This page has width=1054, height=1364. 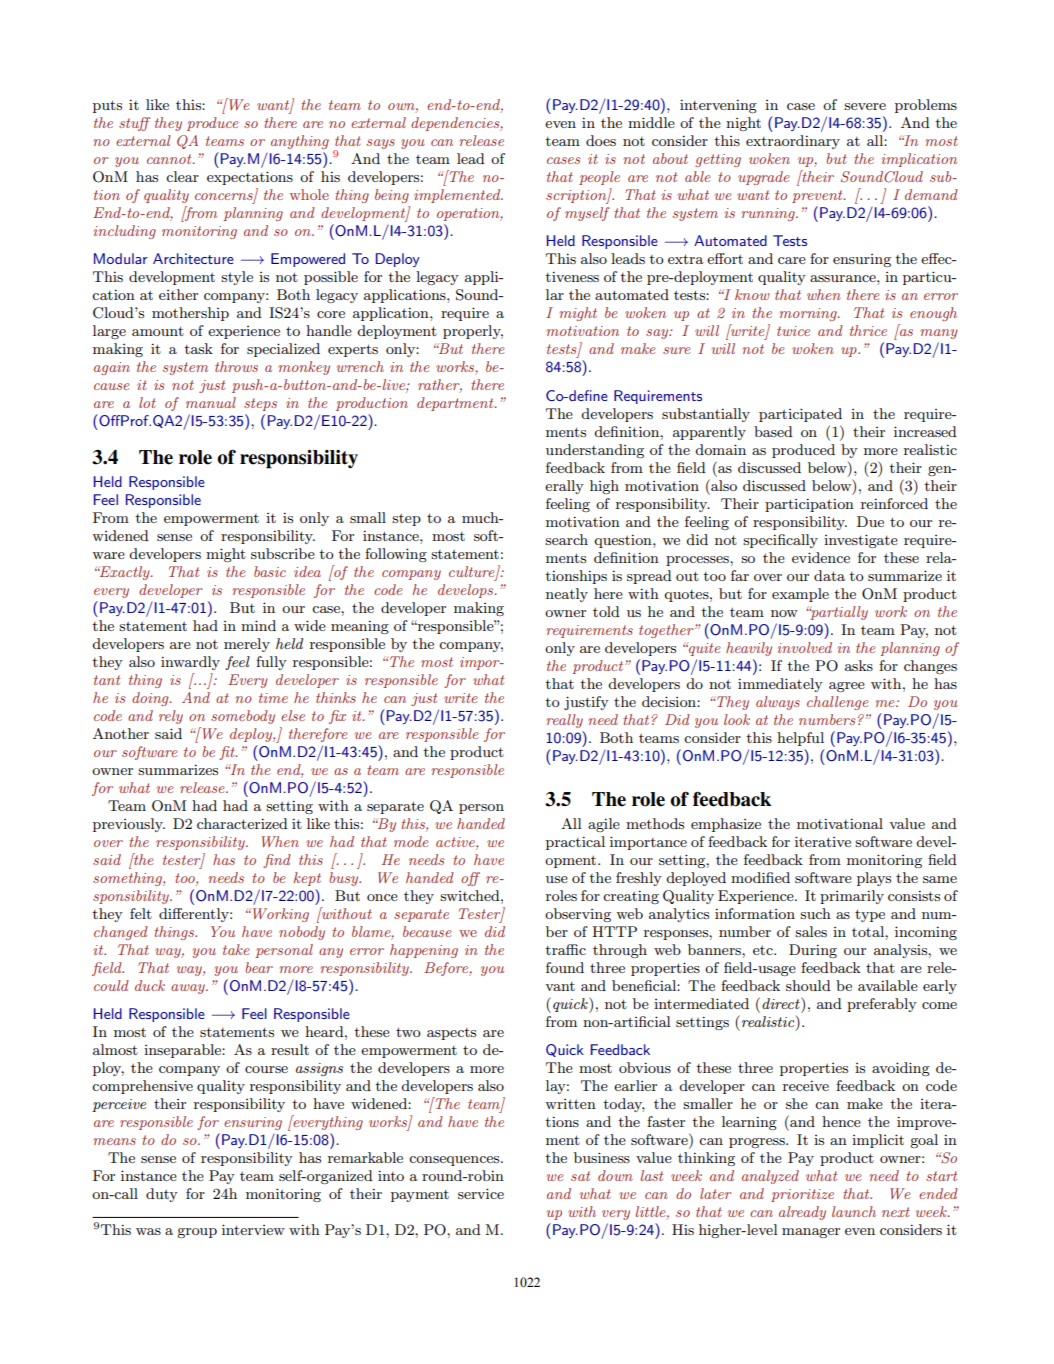 What do you see at coordinates (865, 106) in the page?
I see `severe` at bounding box center [865, 106].
